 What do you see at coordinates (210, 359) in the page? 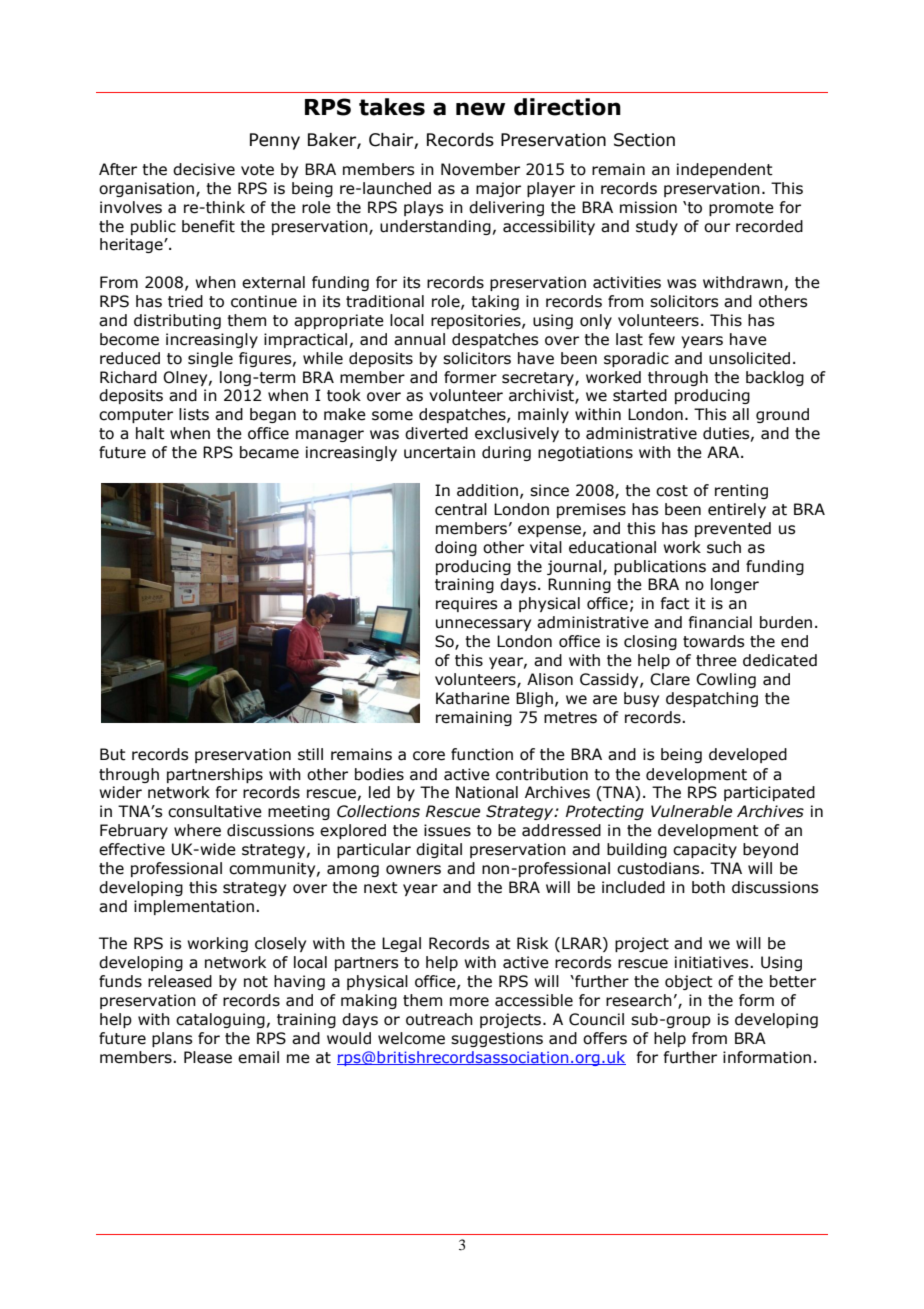
I see `single` at bounding box center [210, 359].
